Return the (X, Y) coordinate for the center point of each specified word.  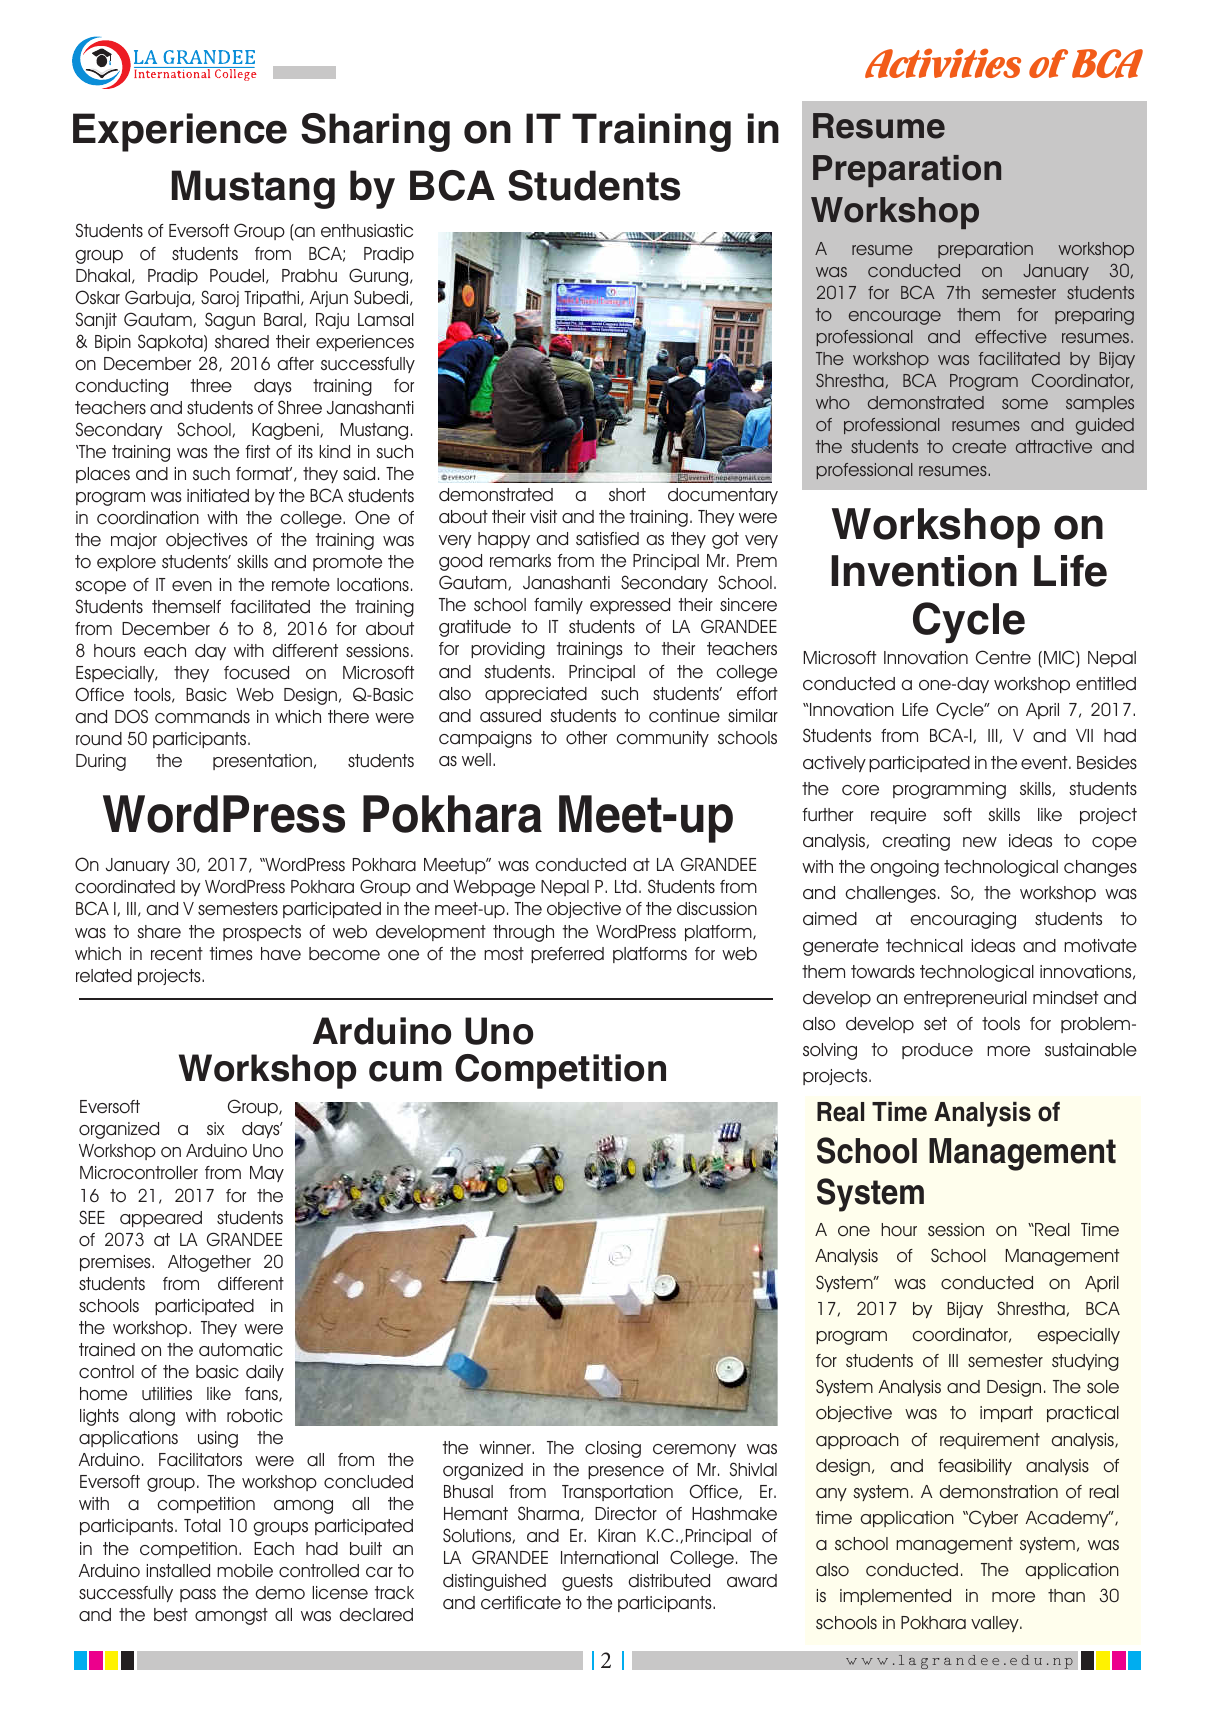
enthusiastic (367, 231)
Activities (943, 63)
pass (198, 1595)
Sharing (375, 132)
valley (996, 1624)
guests (587, 1582)
